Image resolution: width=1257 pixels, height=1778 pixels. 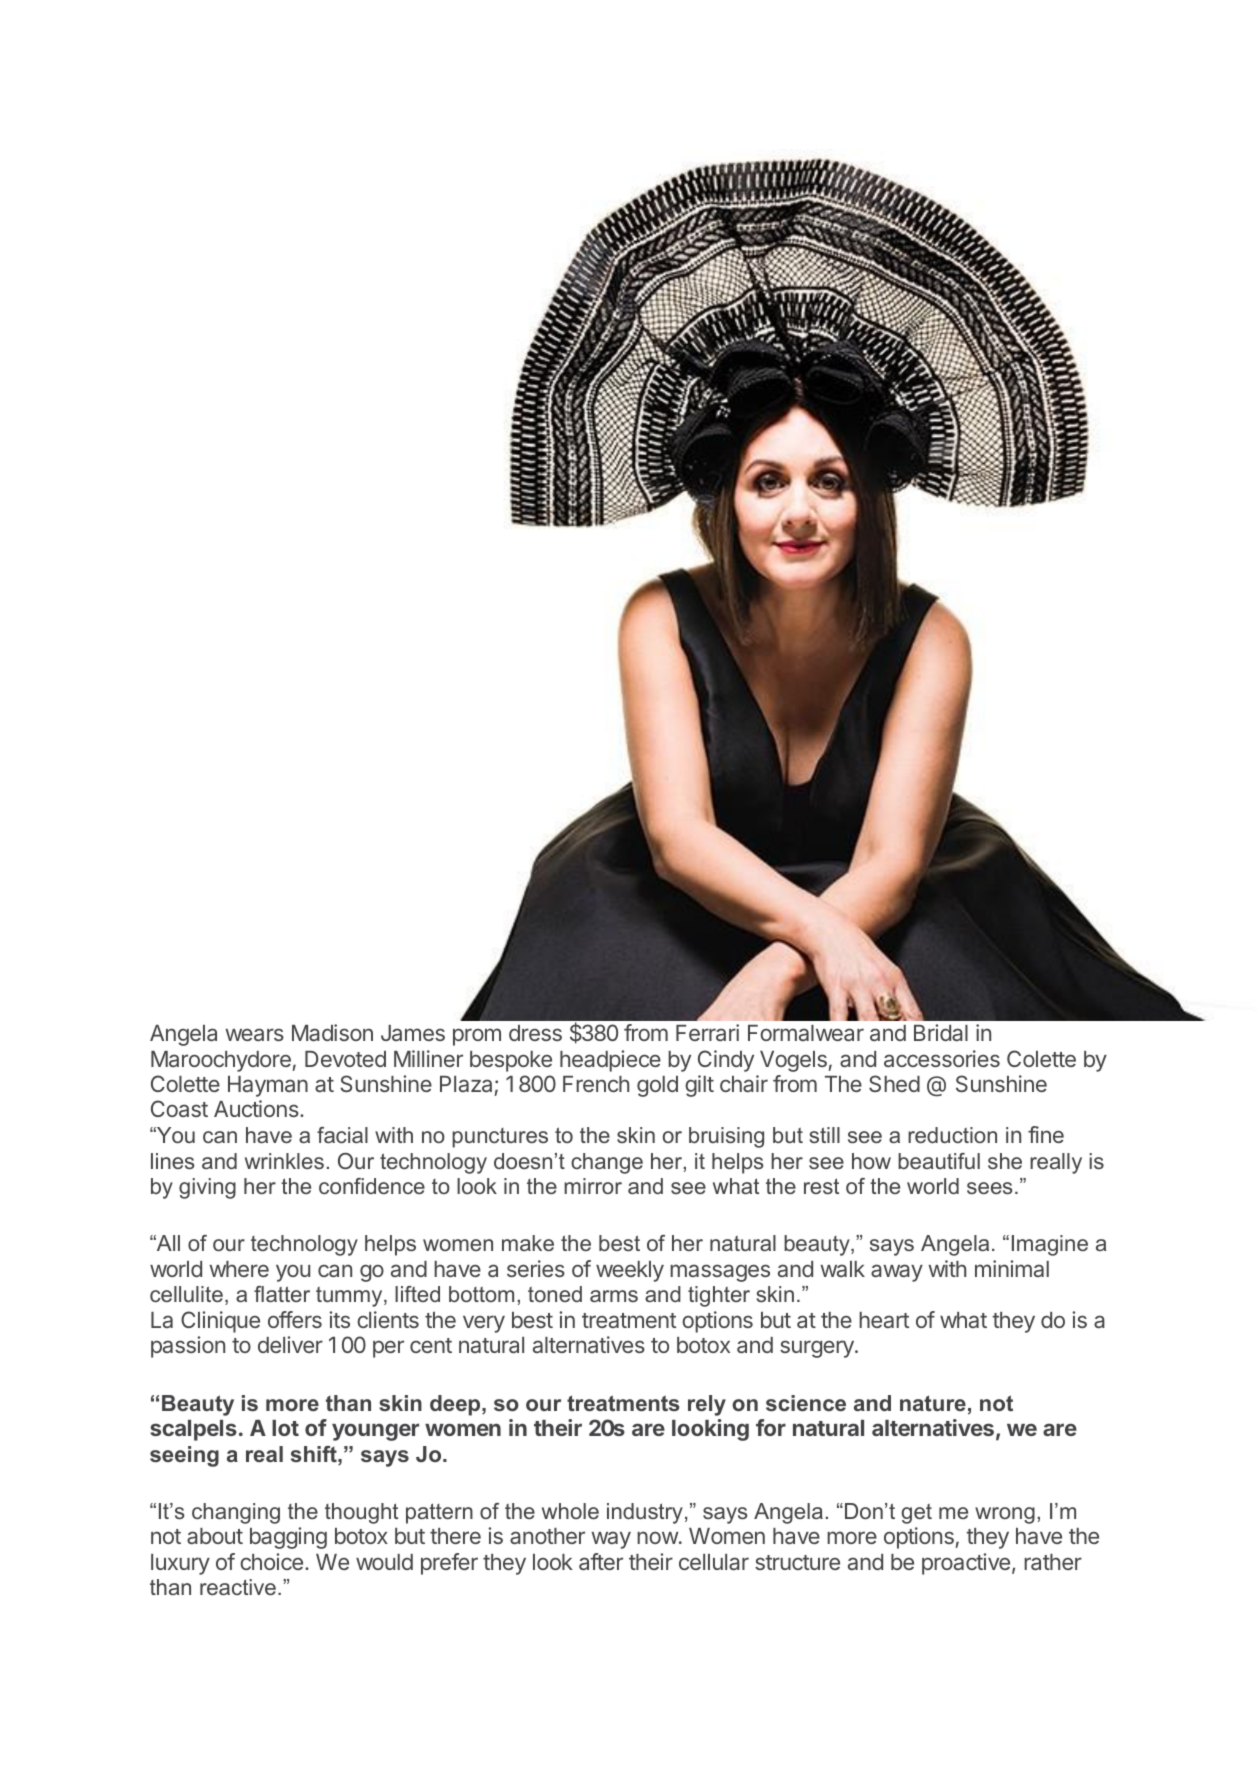 I want to click on offers, so click(x=295, y=1319).
